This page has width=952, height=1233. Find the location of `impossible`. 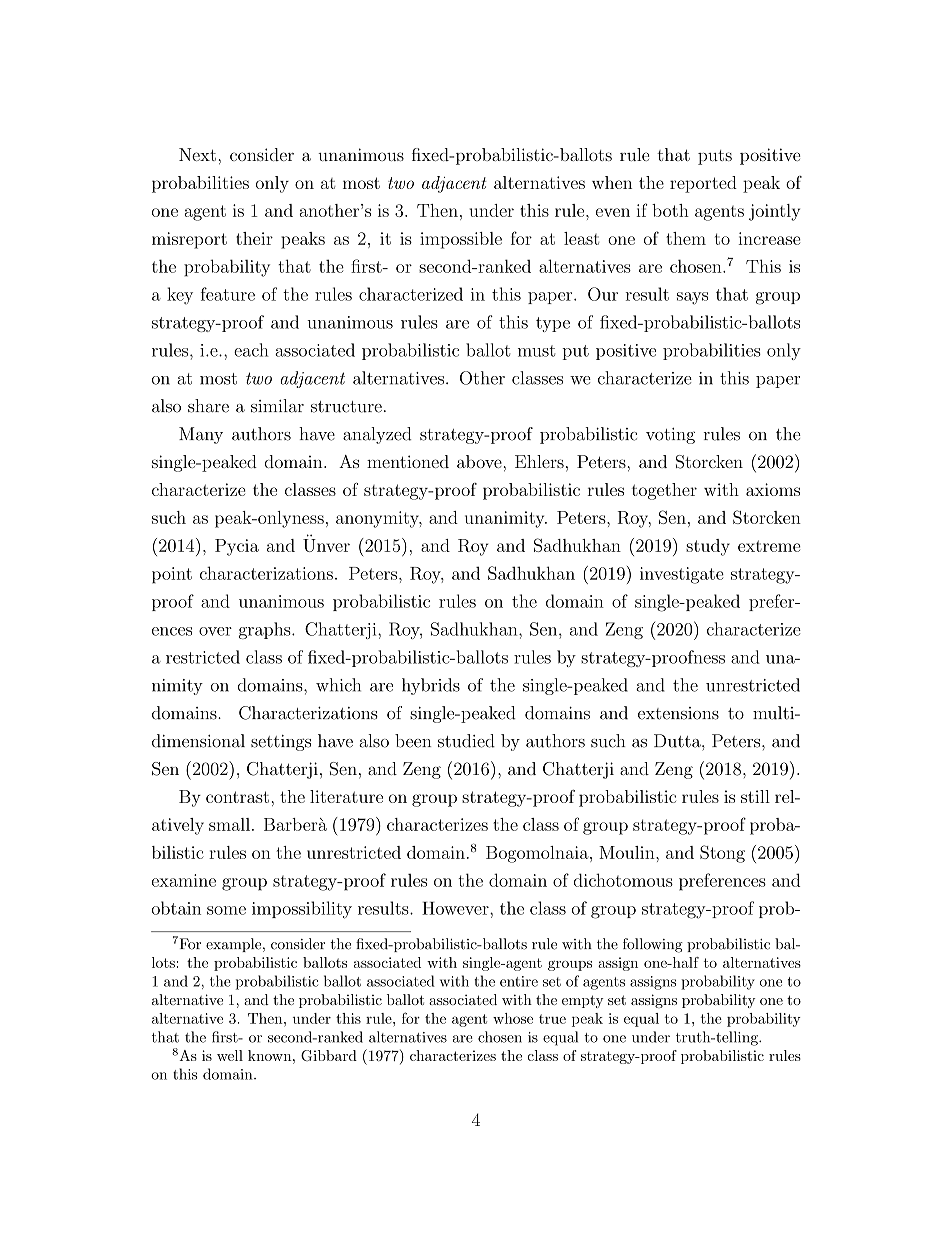

impossible is located at coordinates (461, 240).
